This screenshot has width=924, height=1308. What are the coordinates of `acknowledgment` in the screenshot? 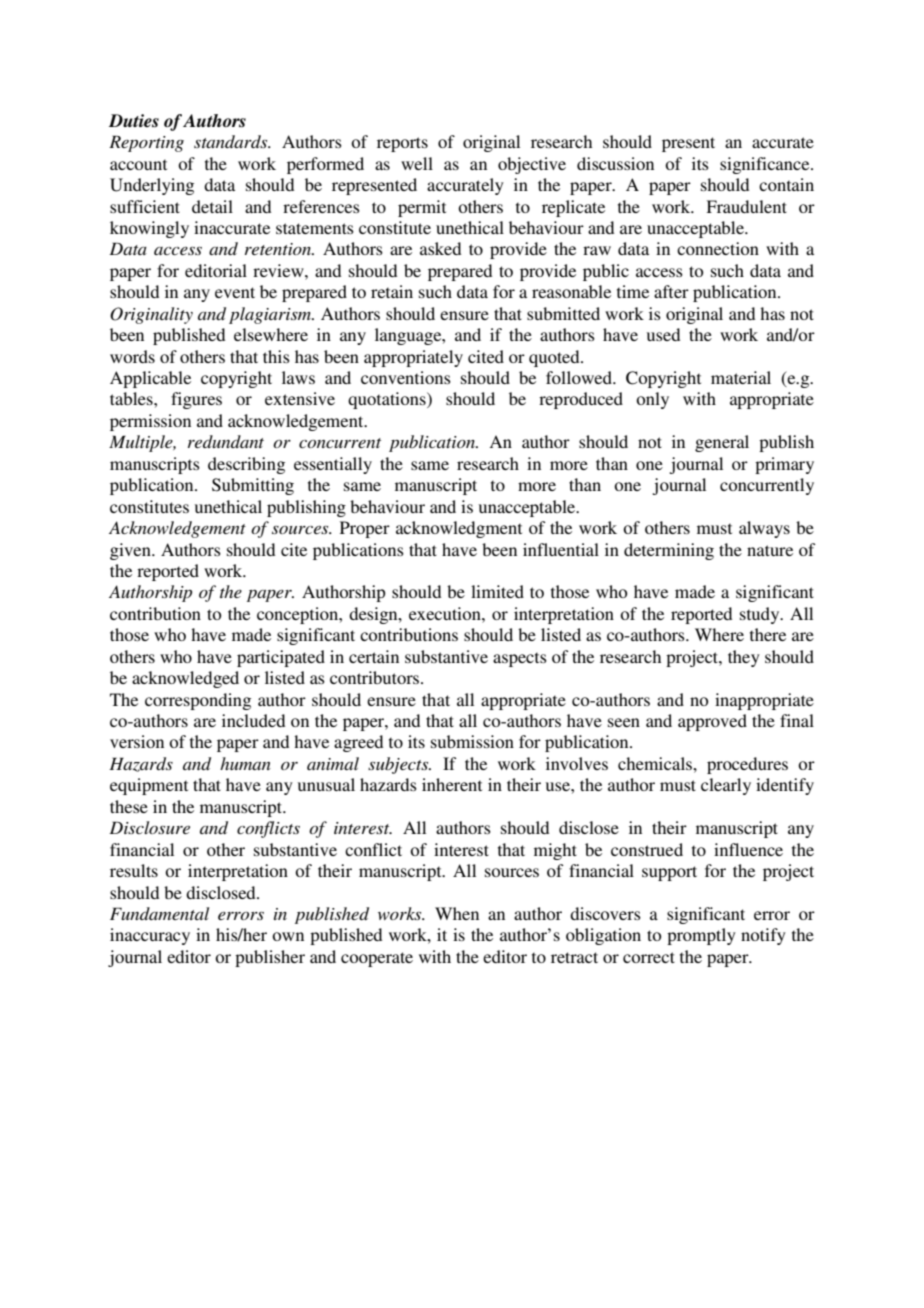 It's located at (459, 529).
